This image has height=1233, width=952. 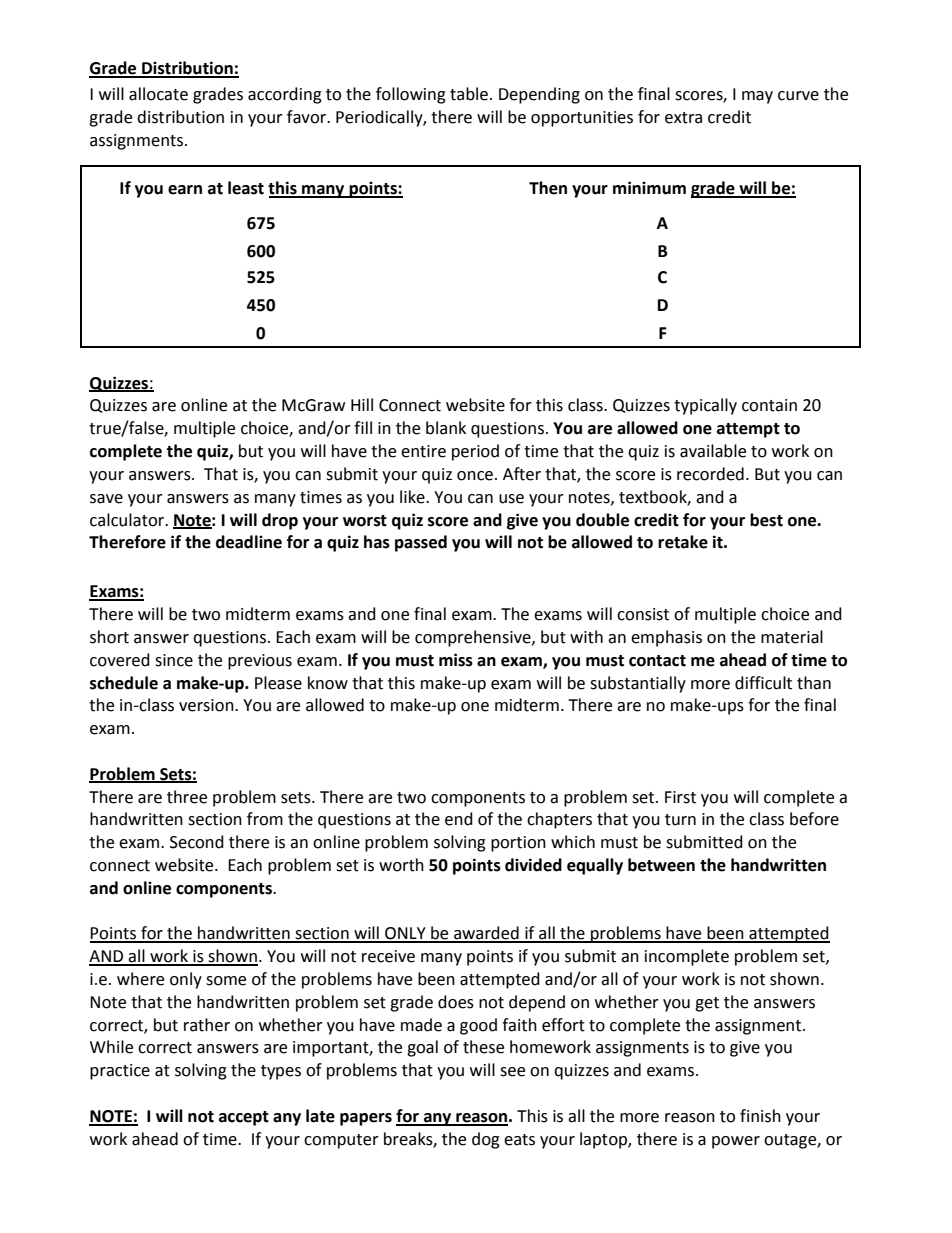 What do you see at coordinates (244, 1118) in the image?
I see `accept` at bounding box center [244, 1118].
